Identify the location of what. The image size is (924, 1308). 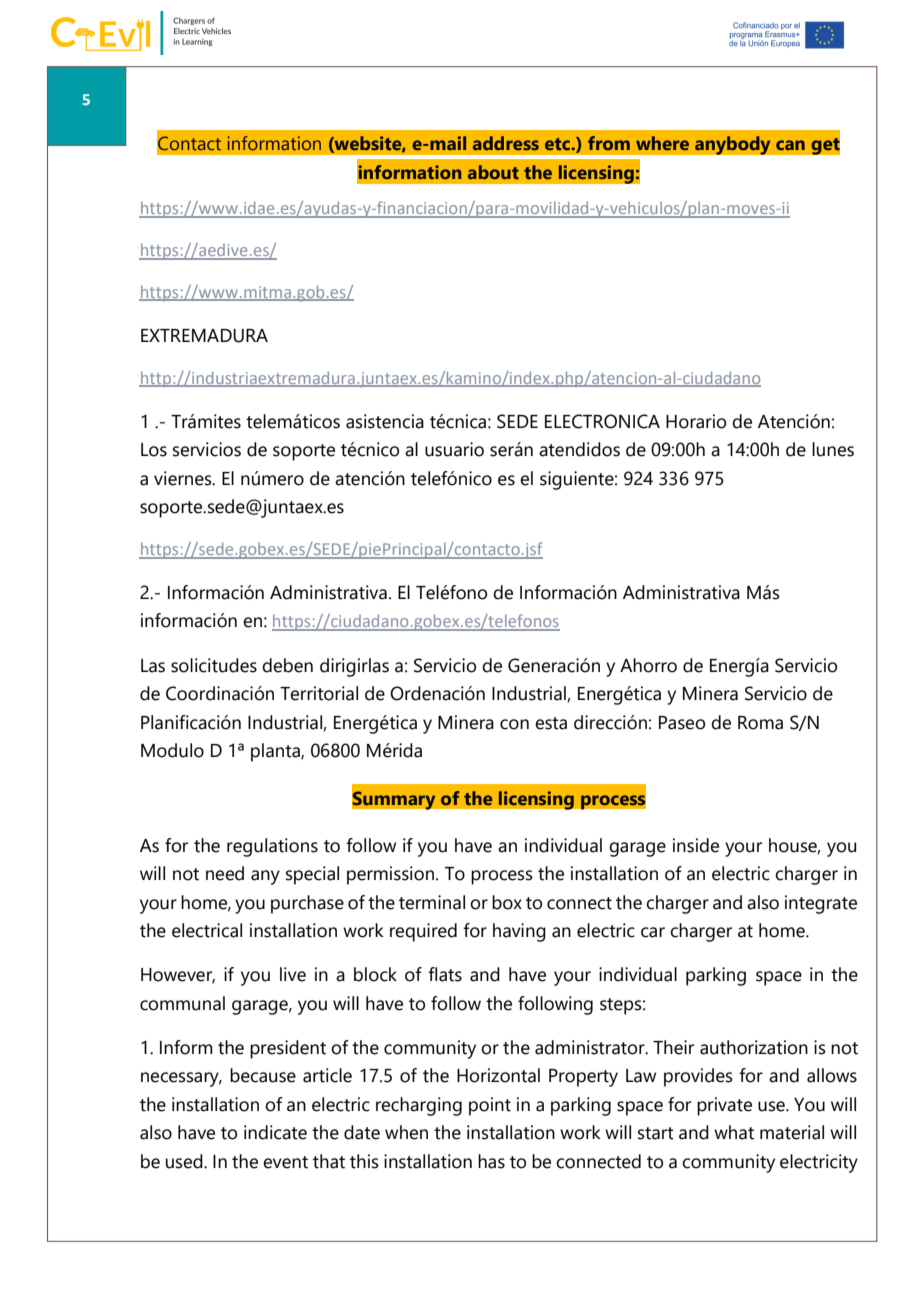
(734, 1132).
